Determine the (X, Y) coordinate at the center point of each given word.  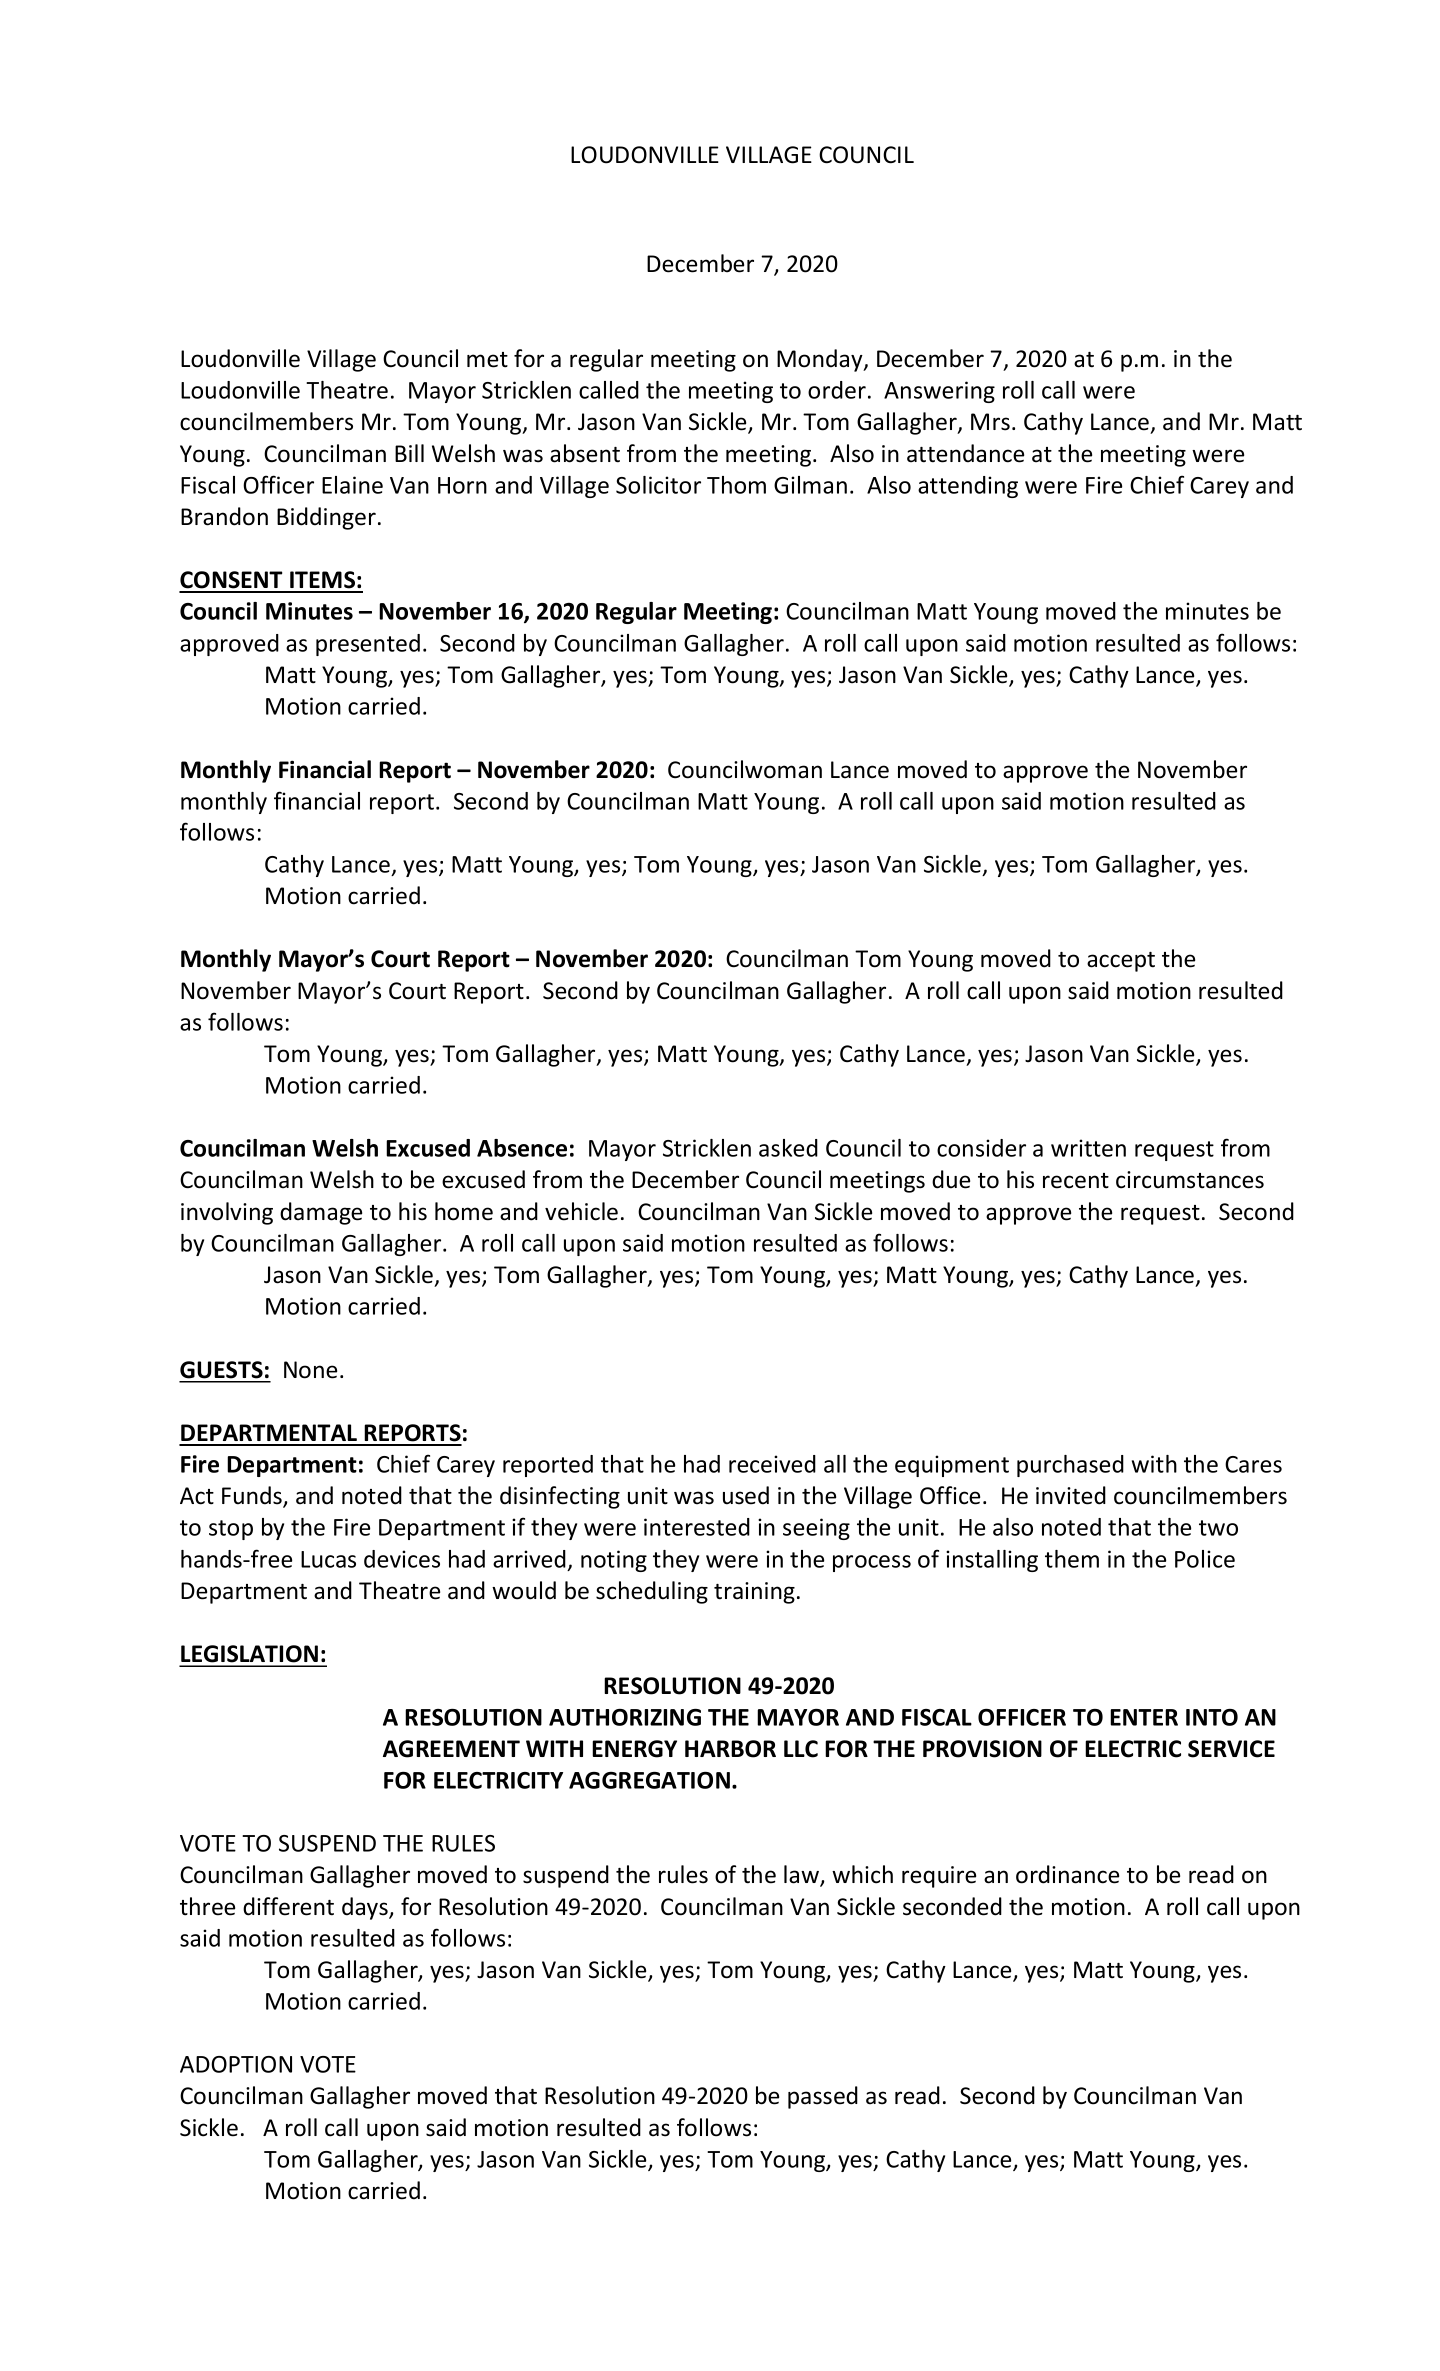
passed (823, 2097)
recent (1076, 1181)
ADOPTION (236, 2064)
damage (321, 1213)
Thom (736, 485)
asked (788, 1148)
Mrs (990, 422)
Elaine (352, 485)
